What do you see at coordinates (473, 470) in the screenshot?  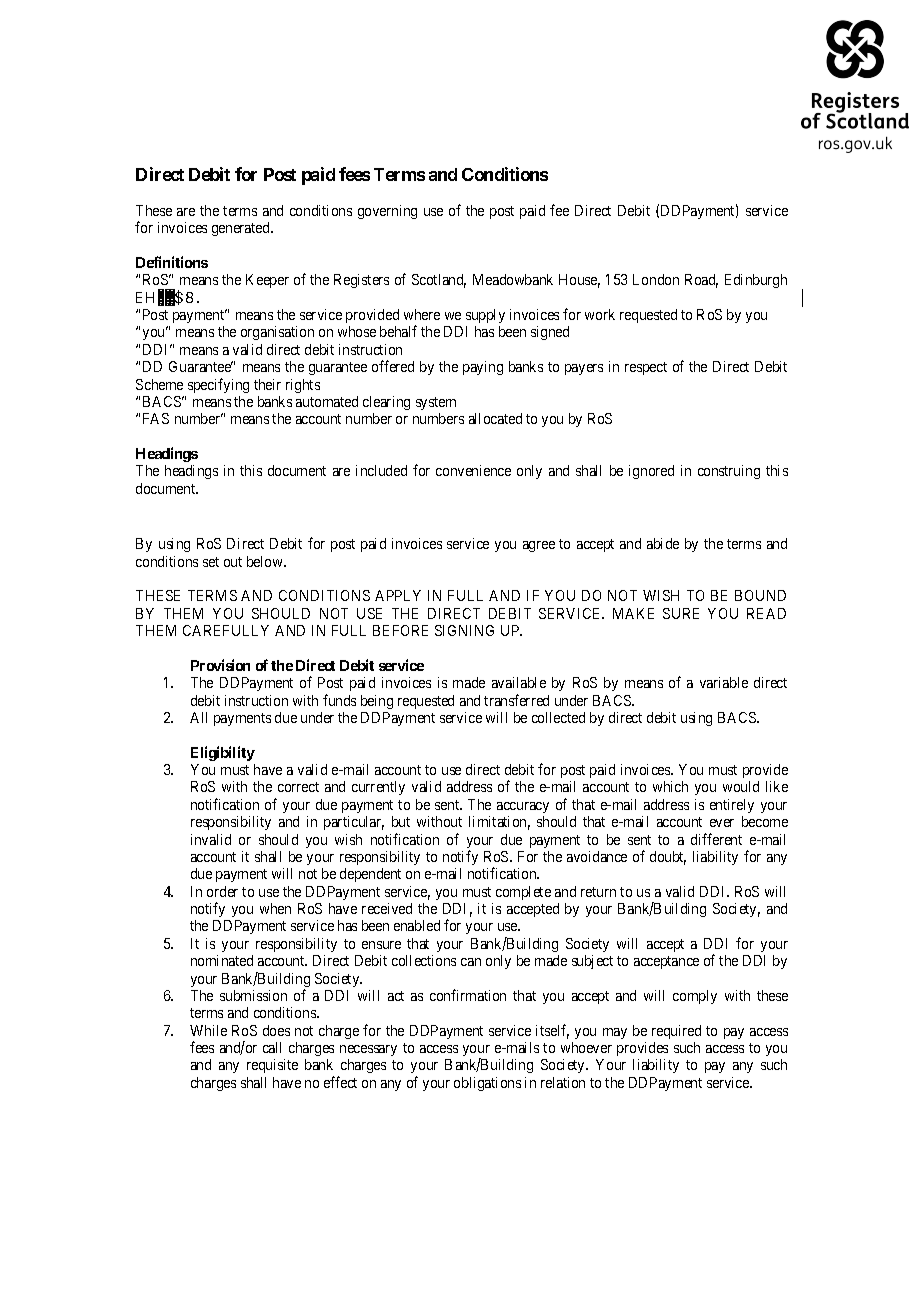 I see `convenience` at bounding box center [473, 470].
